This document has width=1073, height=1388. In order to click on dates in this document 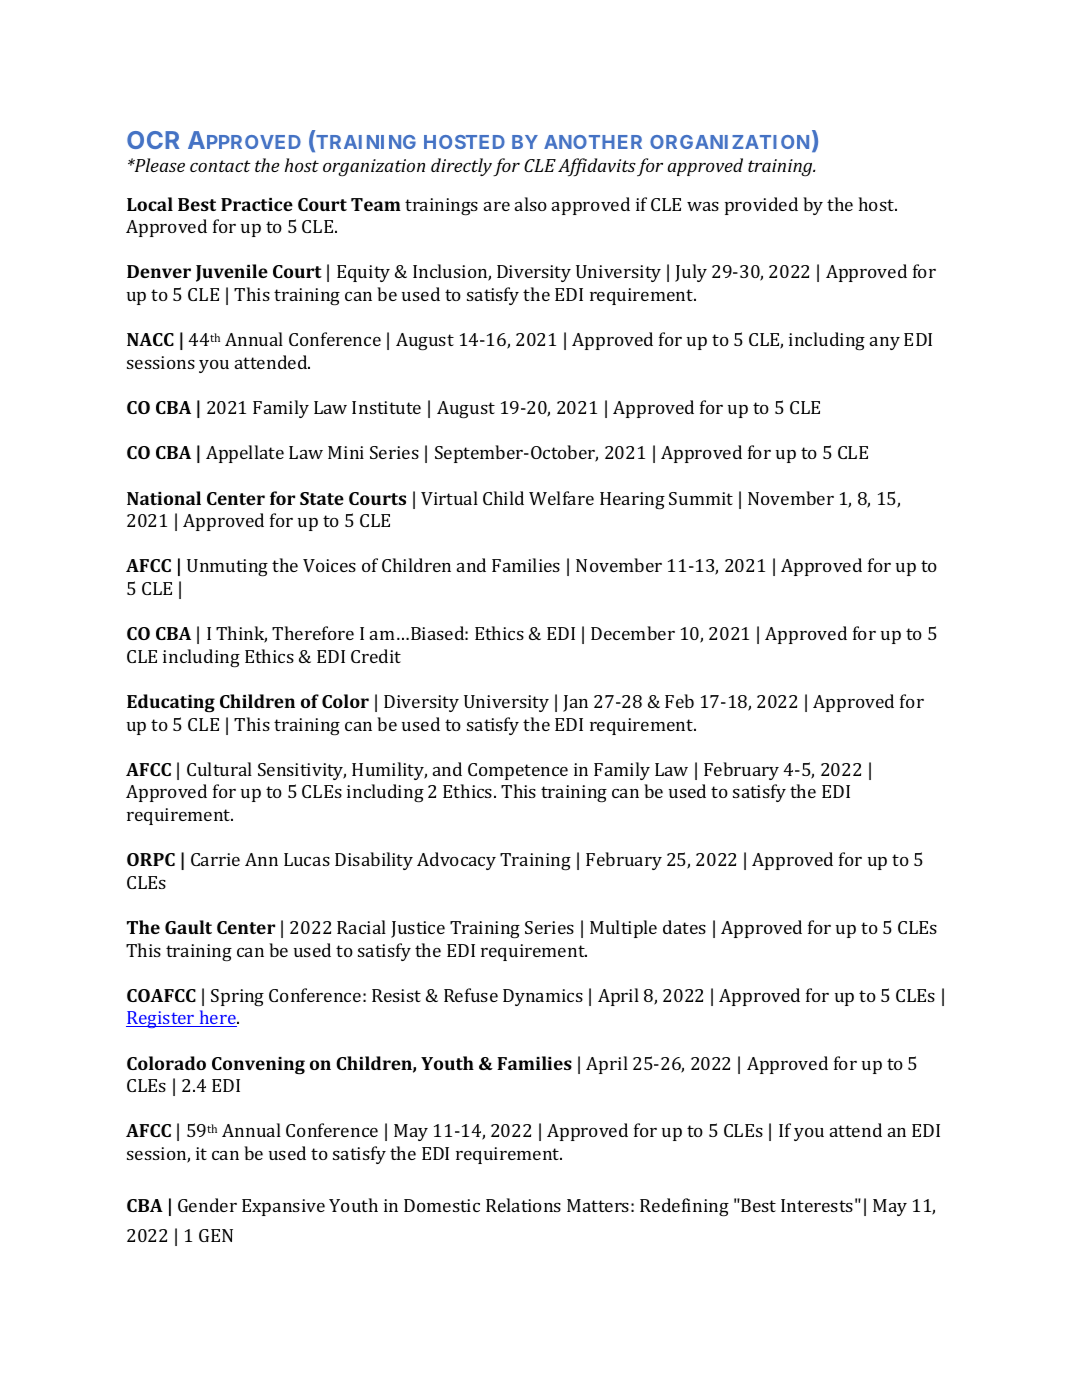, I will do `click(684, 927)`.
